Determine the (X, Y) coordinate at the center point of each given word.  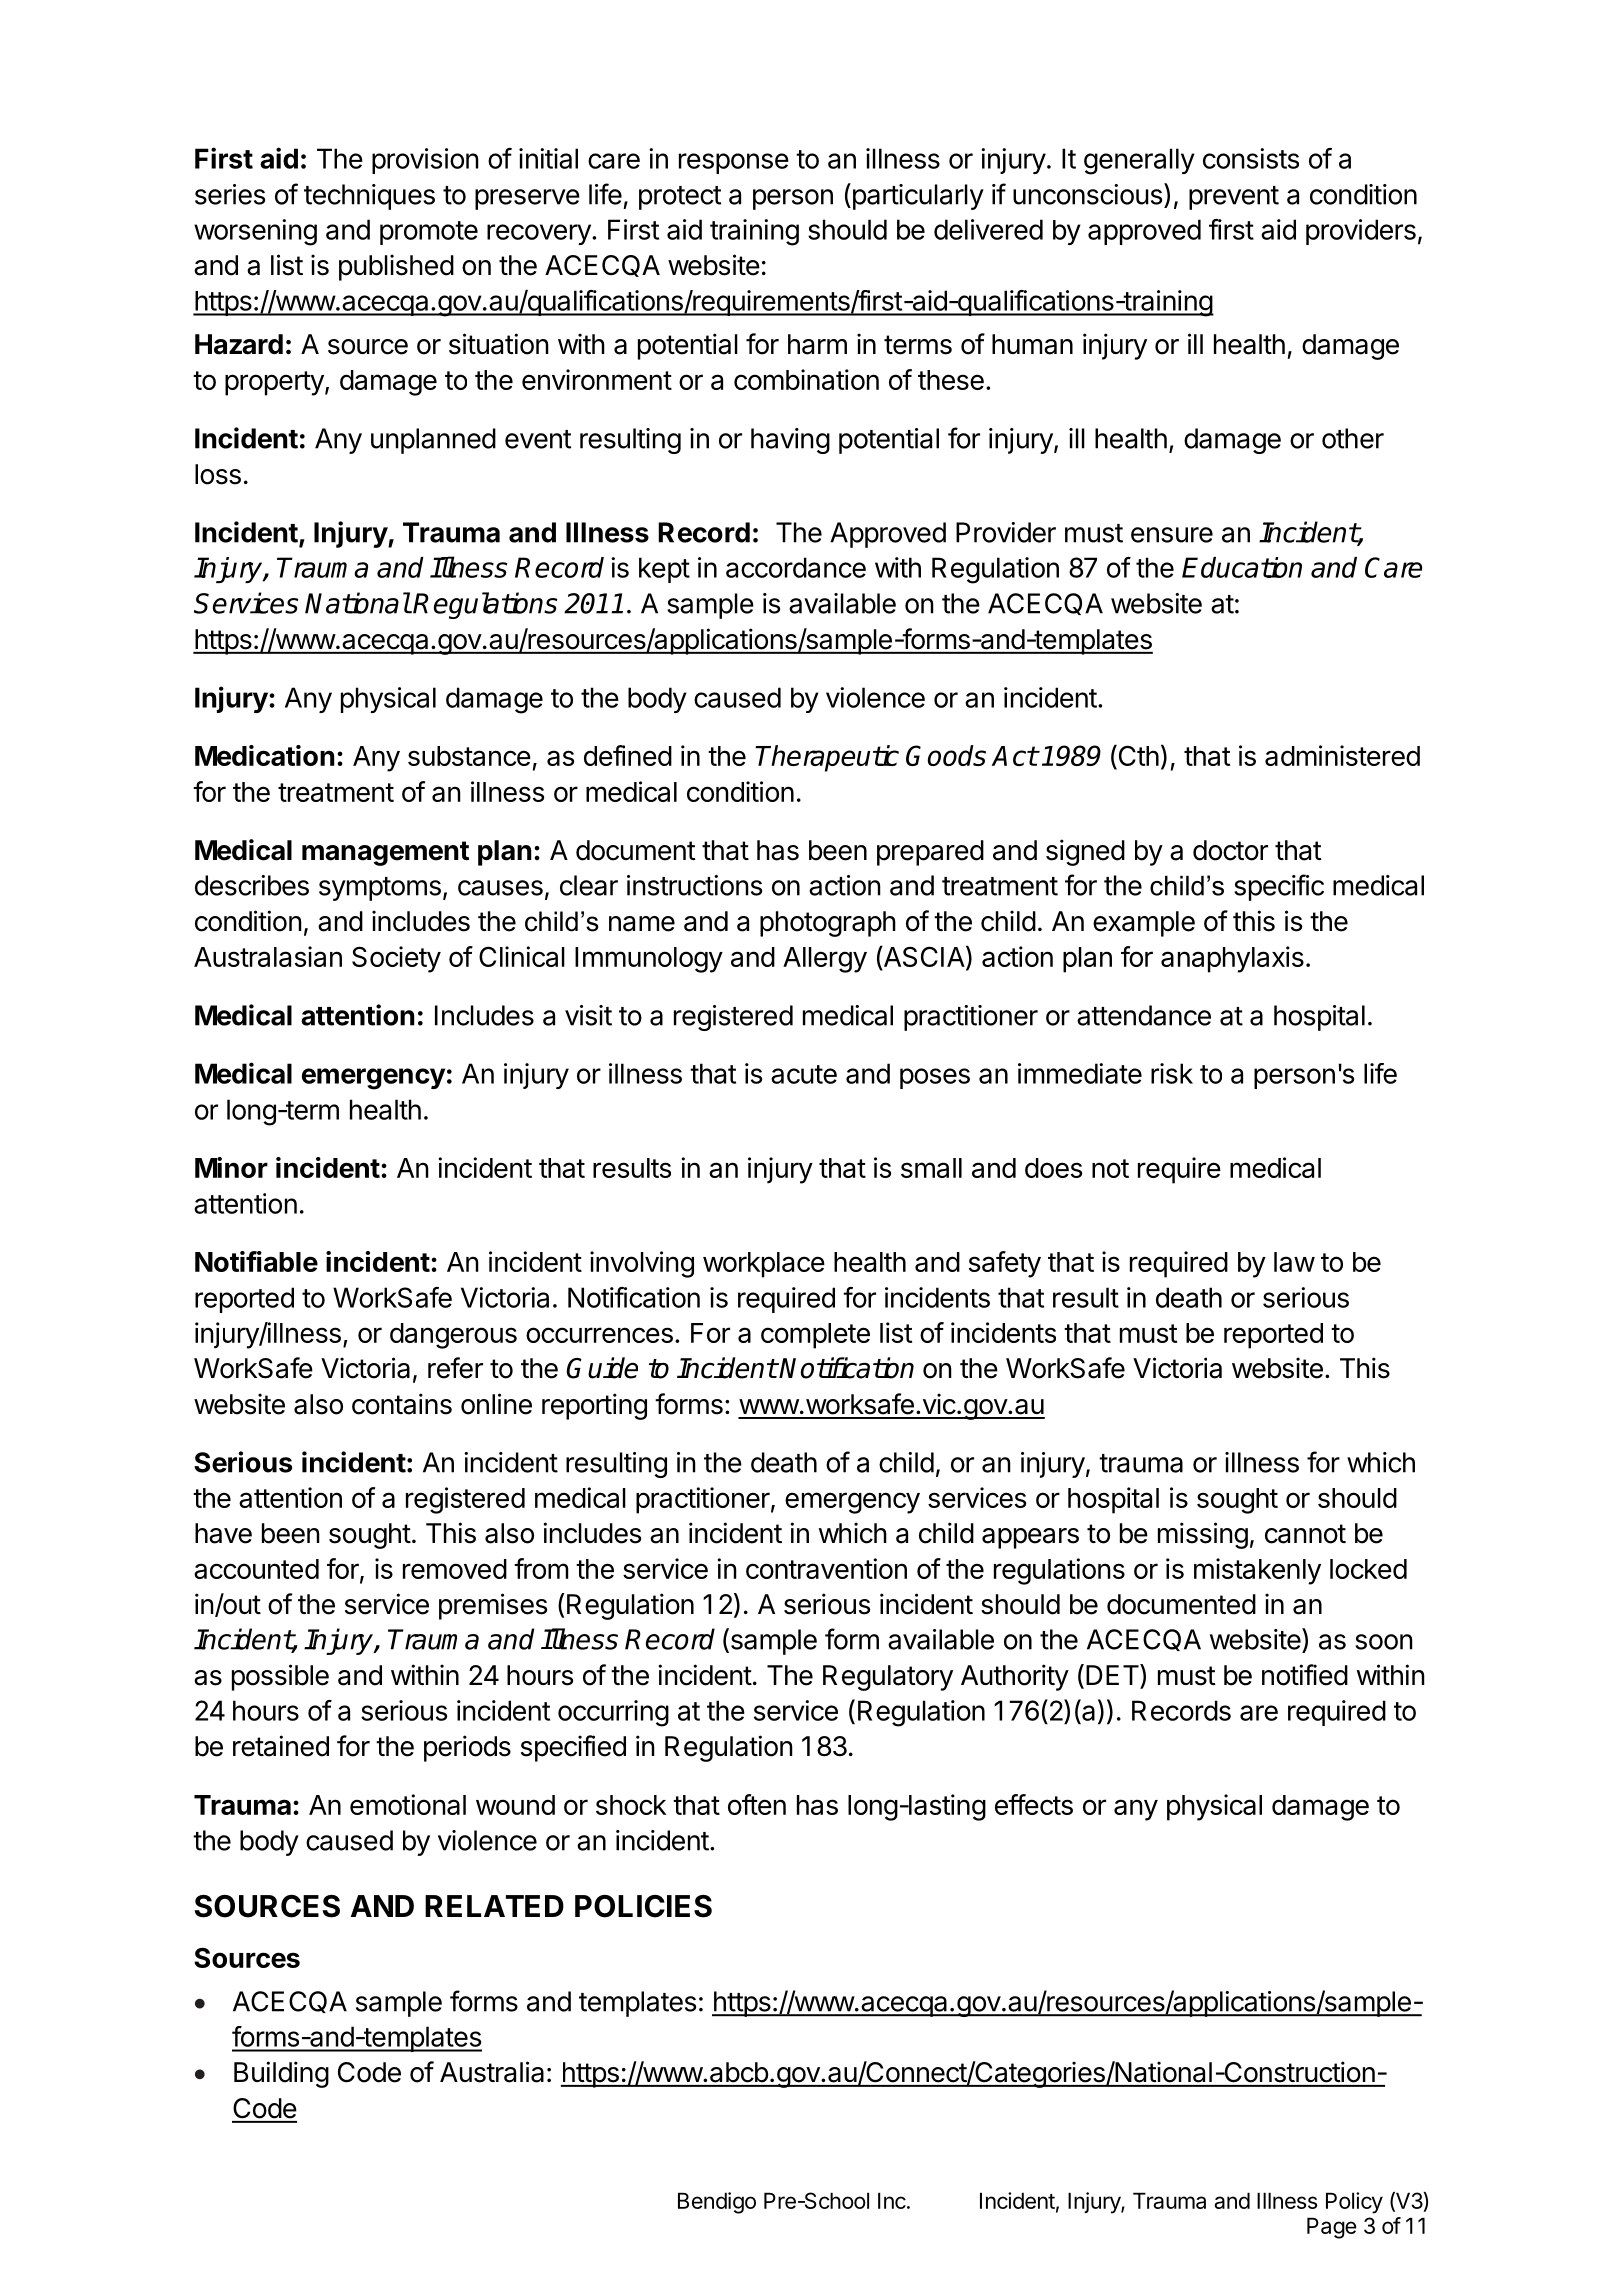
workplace (764, 1265)
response (734, 163)
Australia (492, 2072)
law (1294, 1262)
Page (1331, 2228)
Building (281, 2074)
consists (1251, 158)
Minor (231, 1167)
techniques (369, 197)
